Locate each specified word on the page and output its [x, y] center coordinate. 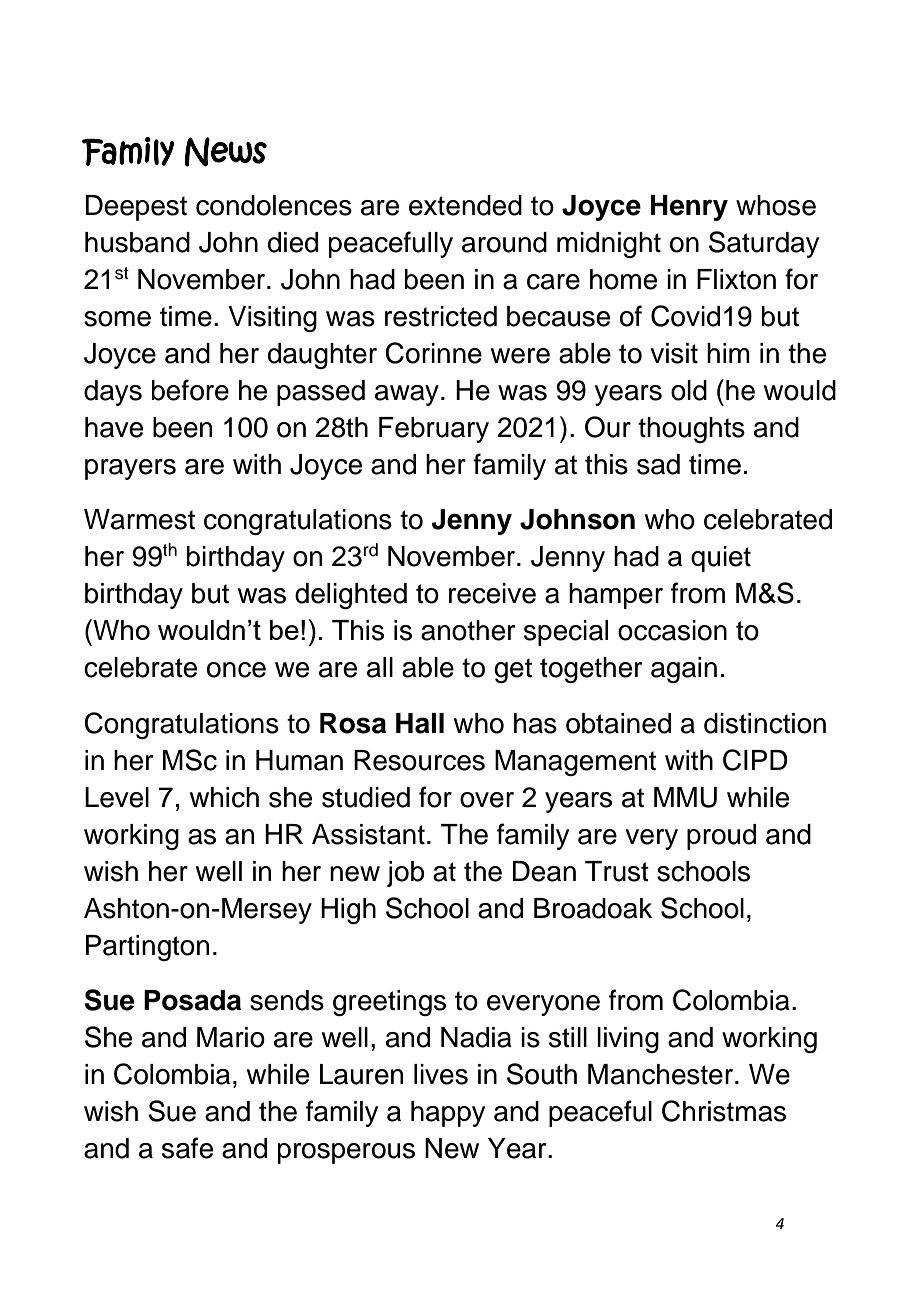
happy [448, 1114]
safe [187, 1148]
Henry [689, 208]
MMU [685, 797]
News [226, 152]
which [224, 797]
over [487, 800]
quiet [721, 559]
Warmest [139, 519]
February [434, 430]
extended [465, 205]
